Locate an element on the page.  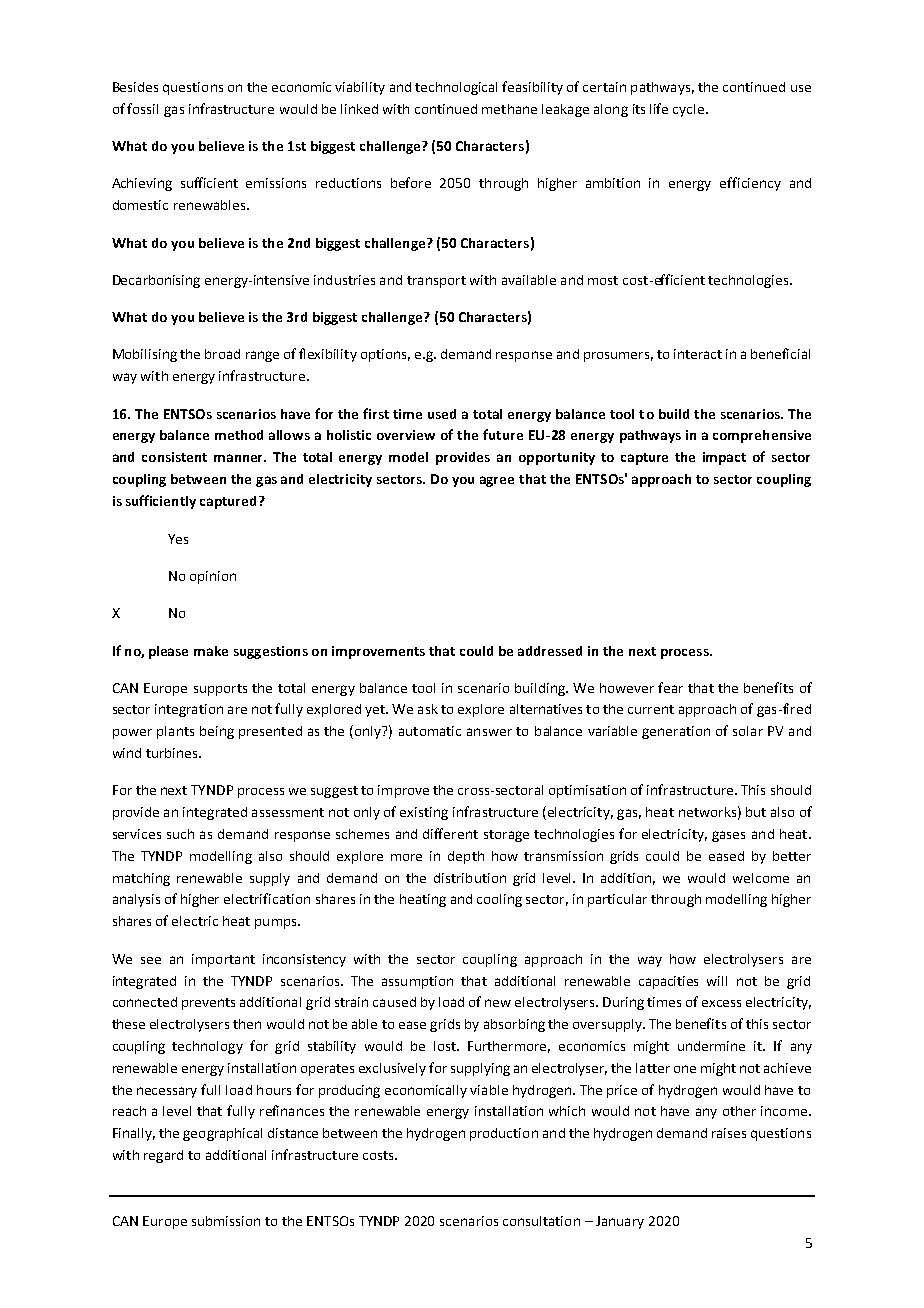
submission is located at coordinates (226, 1221).
